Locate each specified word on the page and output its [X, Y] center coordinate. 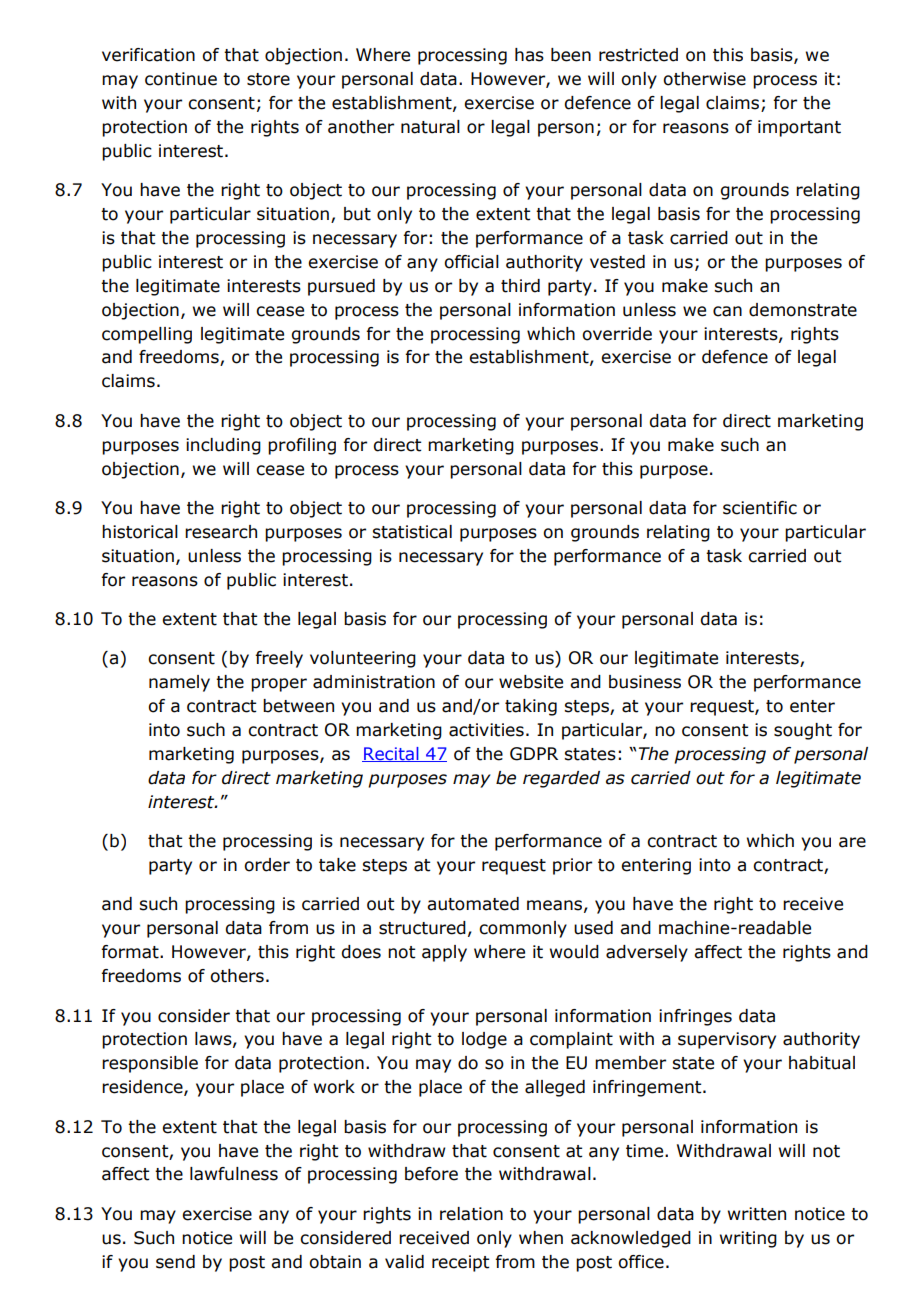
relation [471, 1214]
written [757, 1214]
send [175, 1262]
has [529, 55]
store [268, 79]
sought [803, 731]
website [531, 682]
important [799, 128]
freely [279, 659]
